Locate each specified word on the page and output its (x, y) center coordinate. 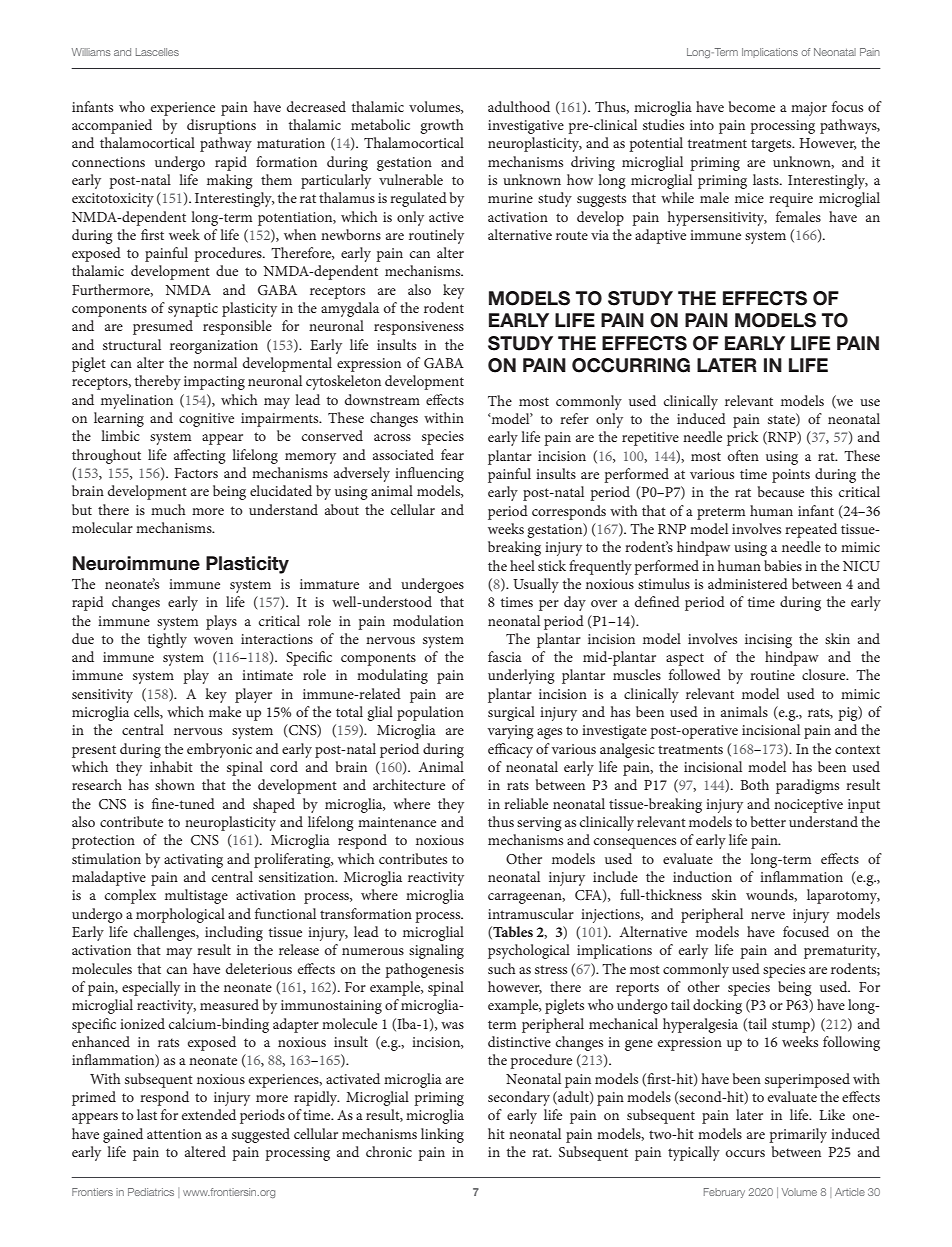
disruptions (221, 126)
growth (442, 126)
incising (768, 641)
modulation (428, 620)
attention (174, 1134)
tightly (167, 640)
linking (442, 1135)
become (752, 106)
